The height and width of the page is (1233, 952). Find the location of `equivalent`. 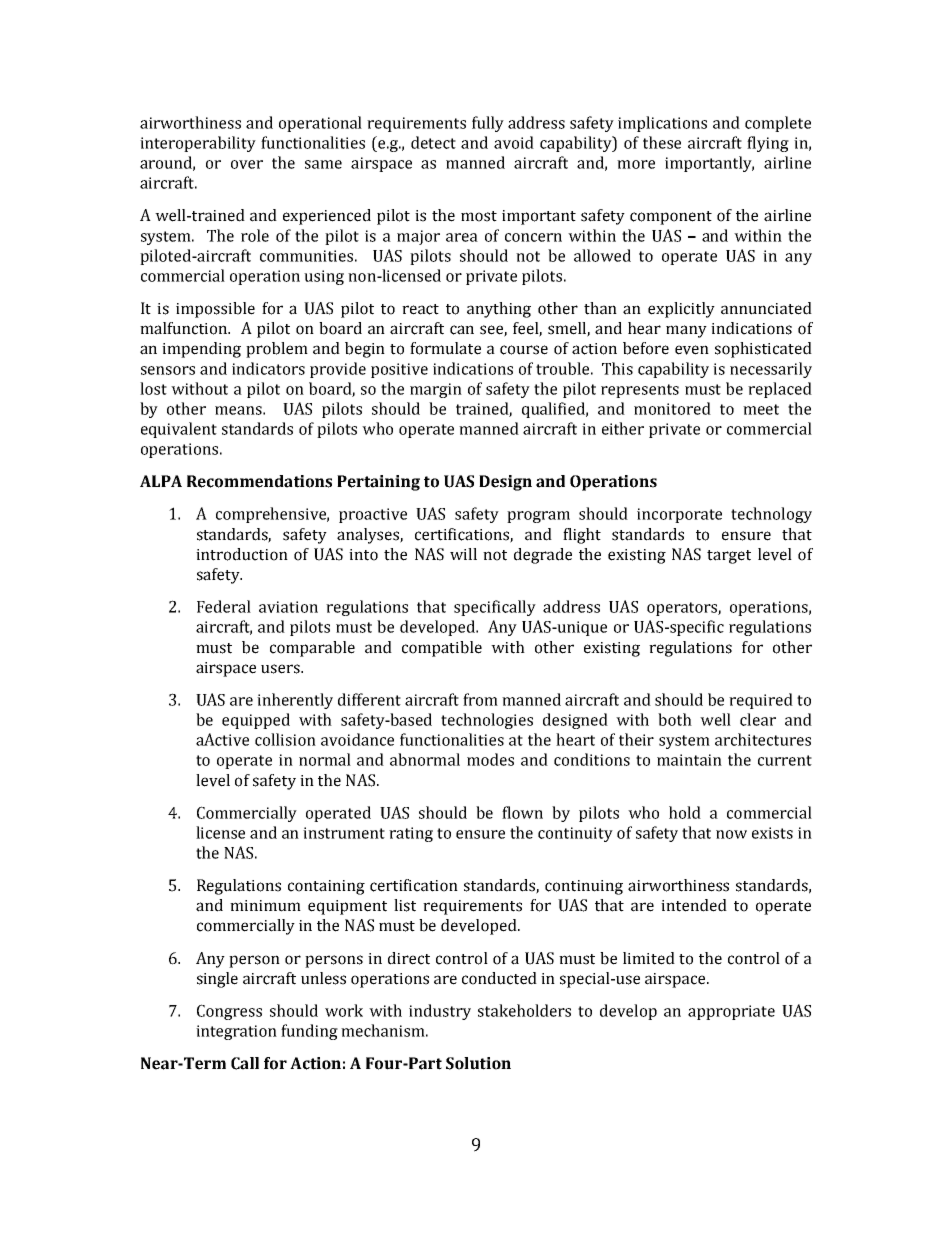

equivalent is located at coordinates (179, 430).
